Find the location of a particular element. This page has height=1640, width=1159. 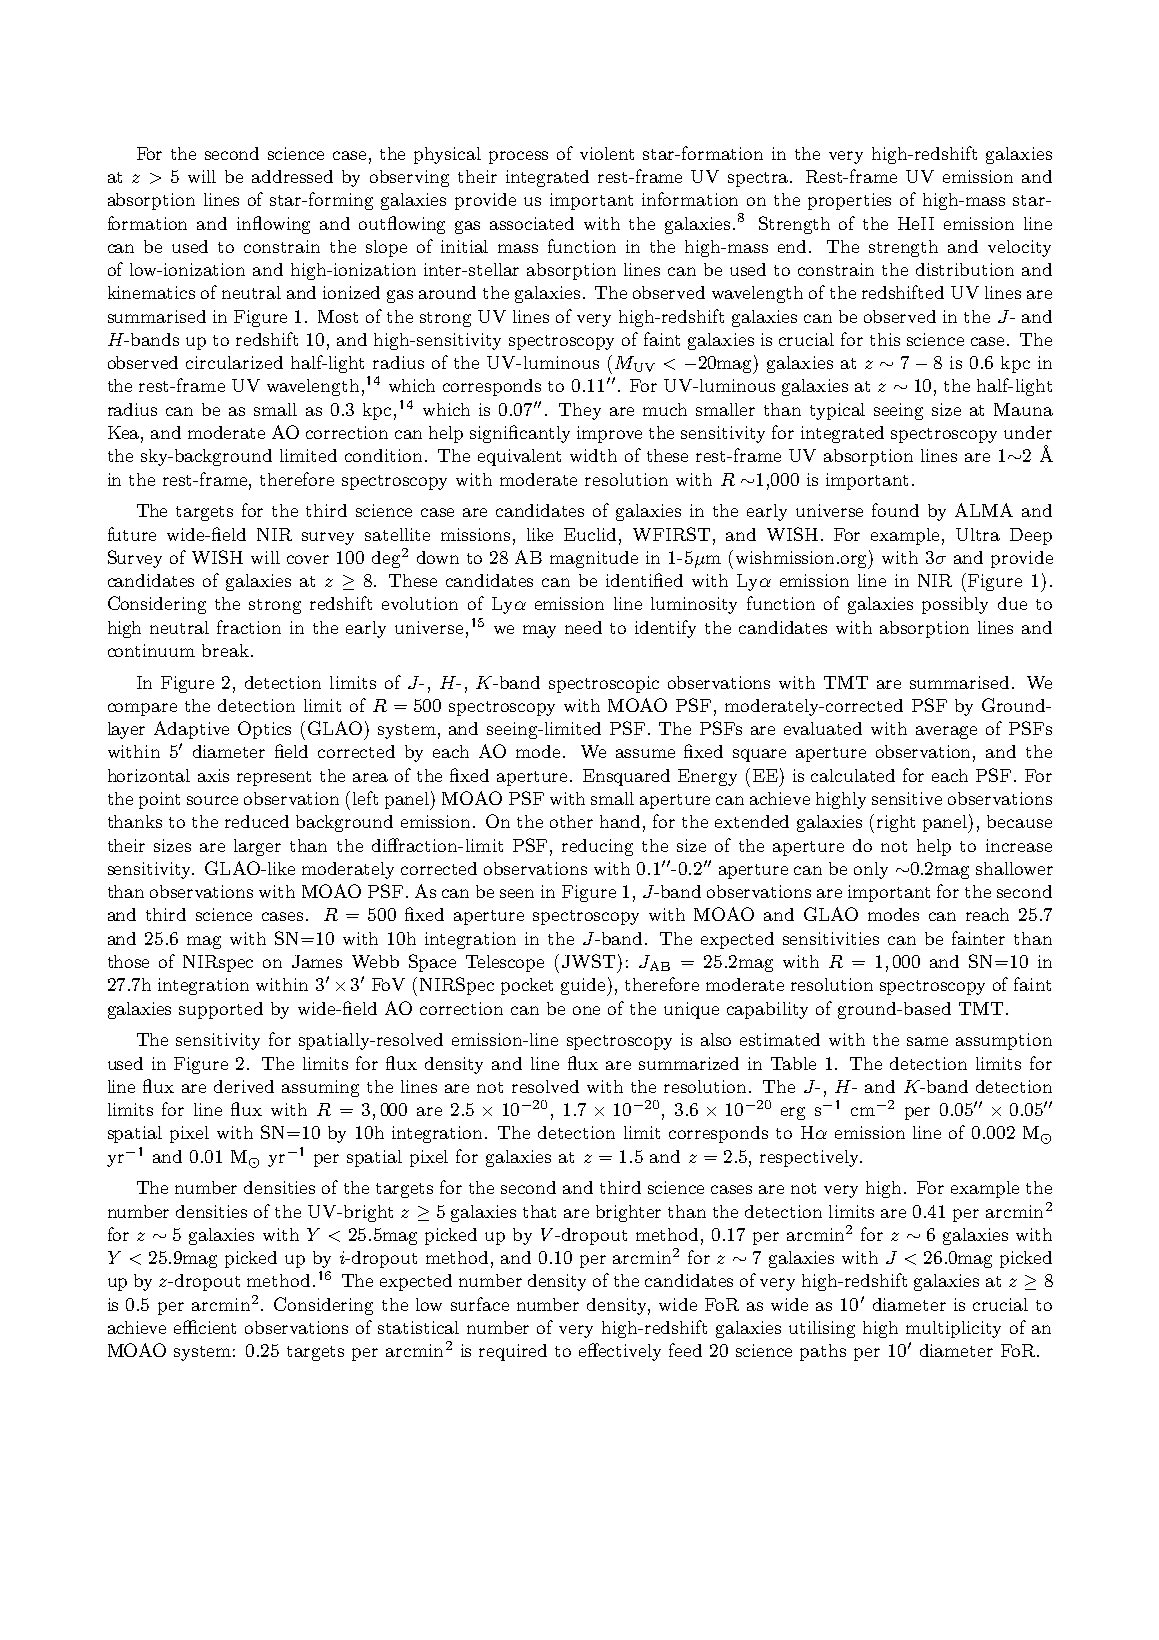

width is located at coordinates (593, 455).
